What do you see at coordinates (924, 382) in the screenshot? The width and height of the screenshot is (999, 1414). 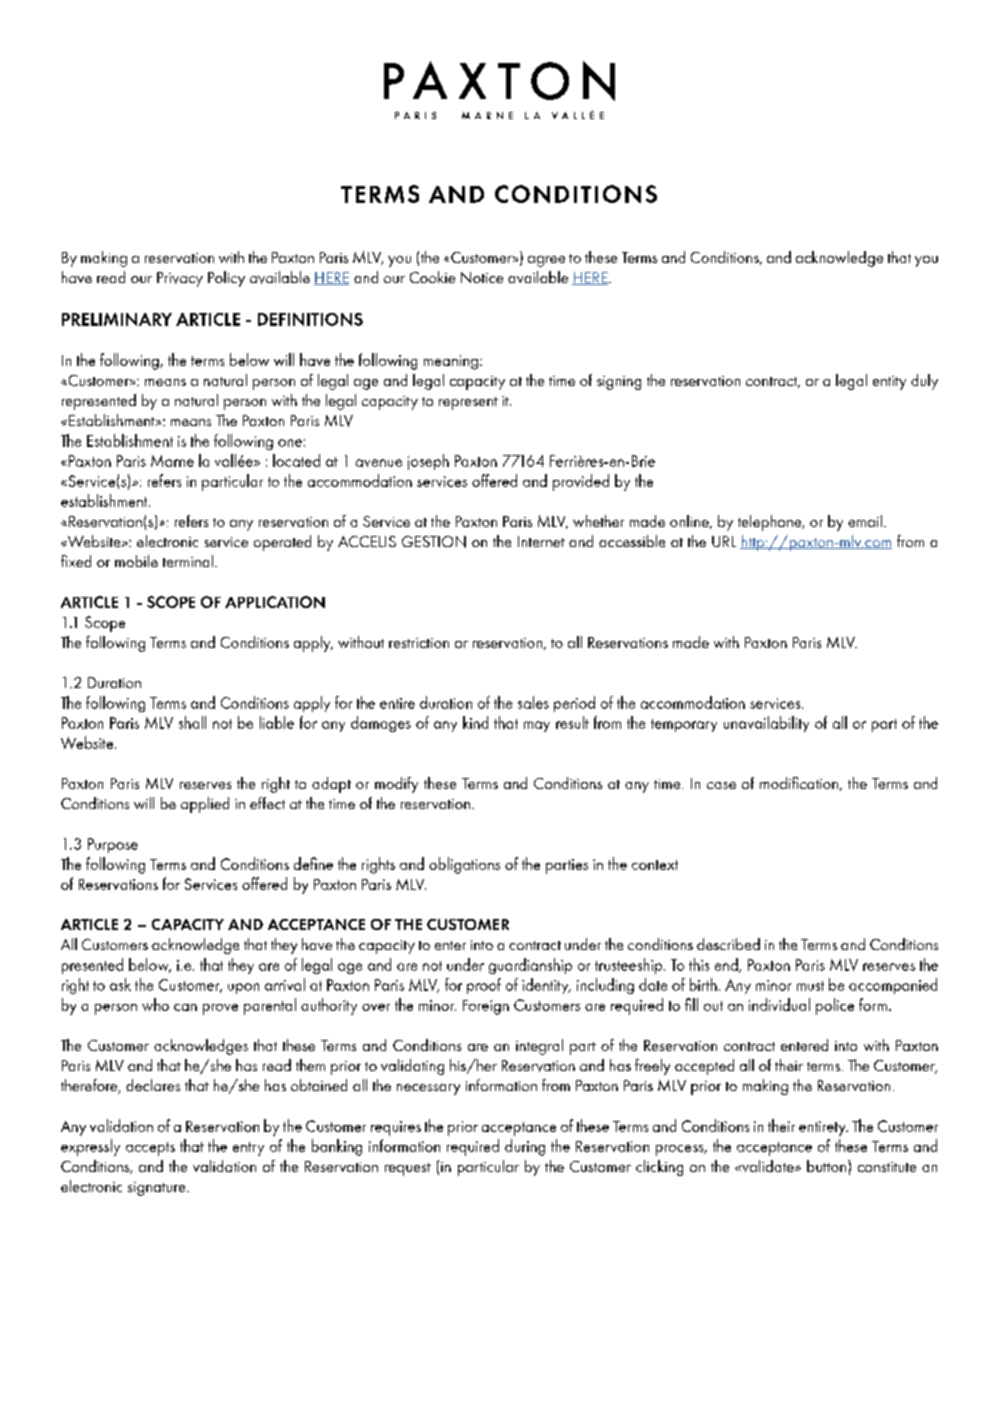 I see `duly` at bounding box center [924, 382].
